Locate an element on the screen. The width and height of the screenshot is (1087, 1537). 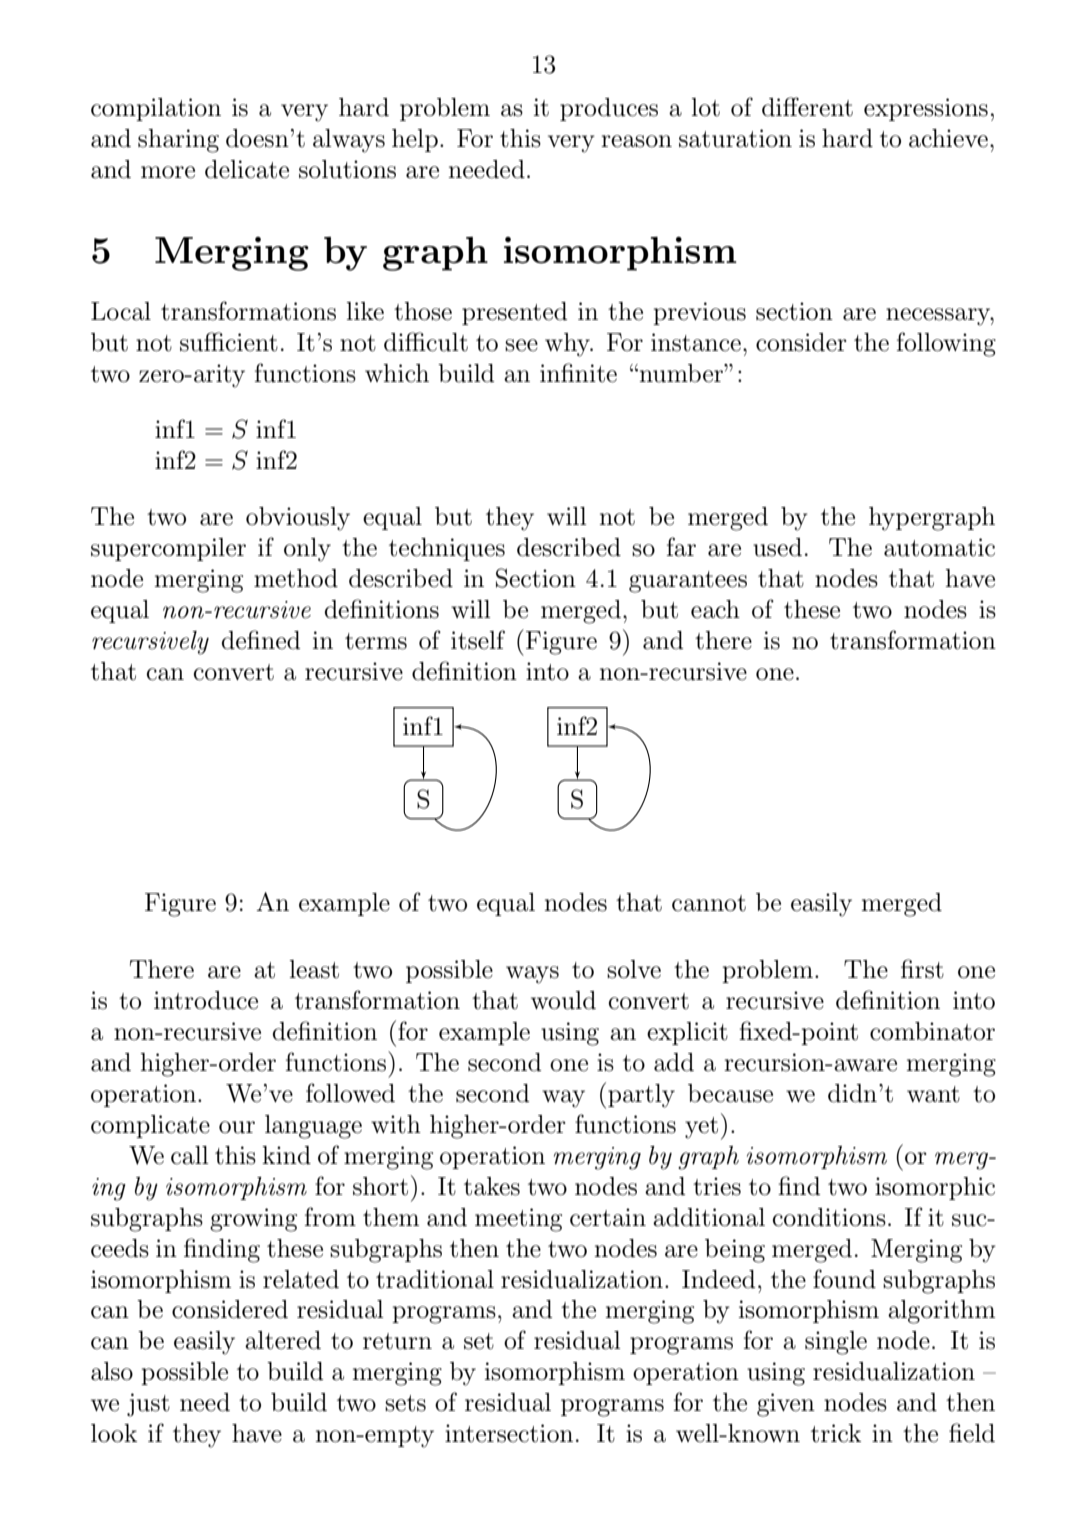
itself is located at coordinates (478, 640).
